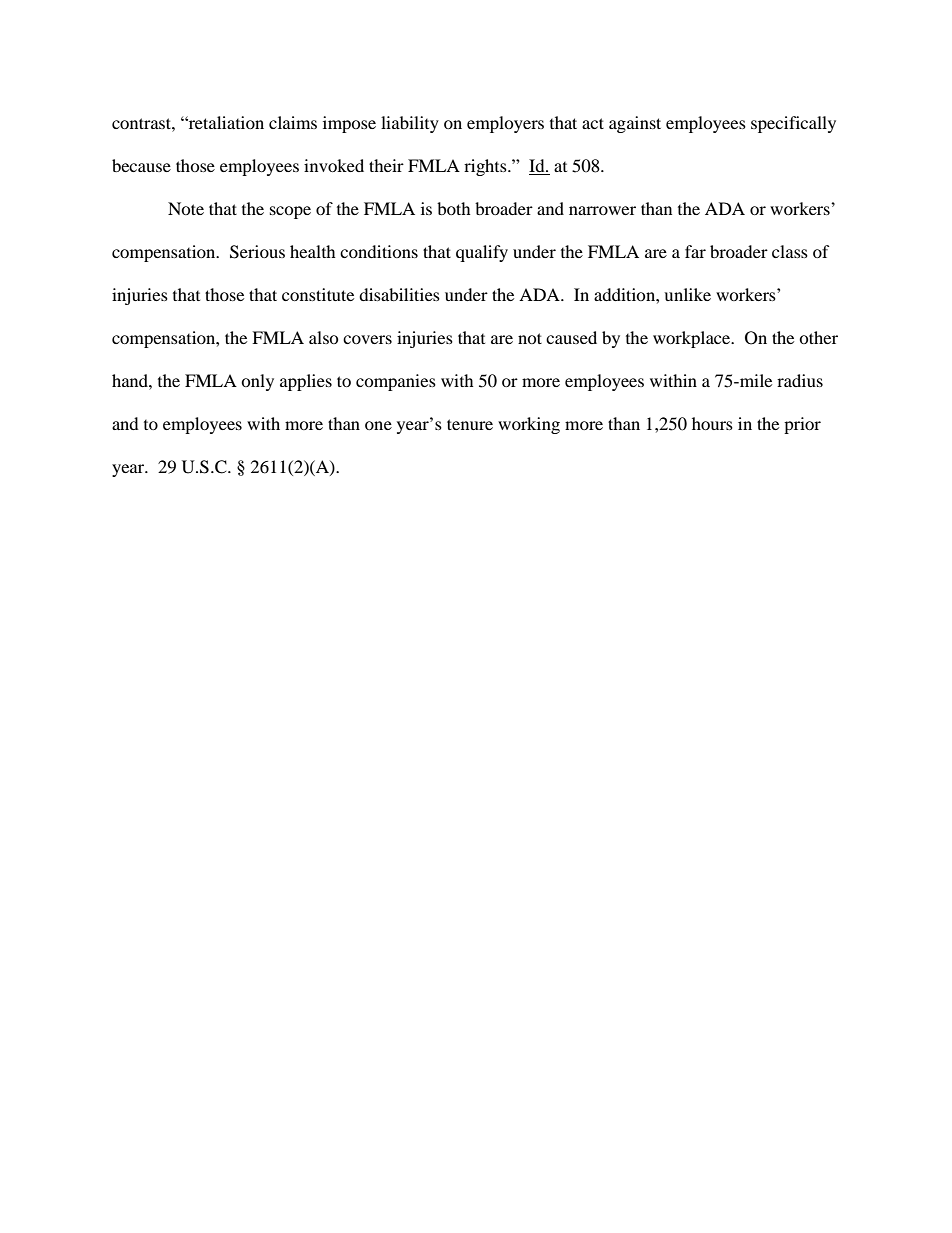 This screenshot has height=1233, width=952. I want to click on specifically, so click(793, 124).
